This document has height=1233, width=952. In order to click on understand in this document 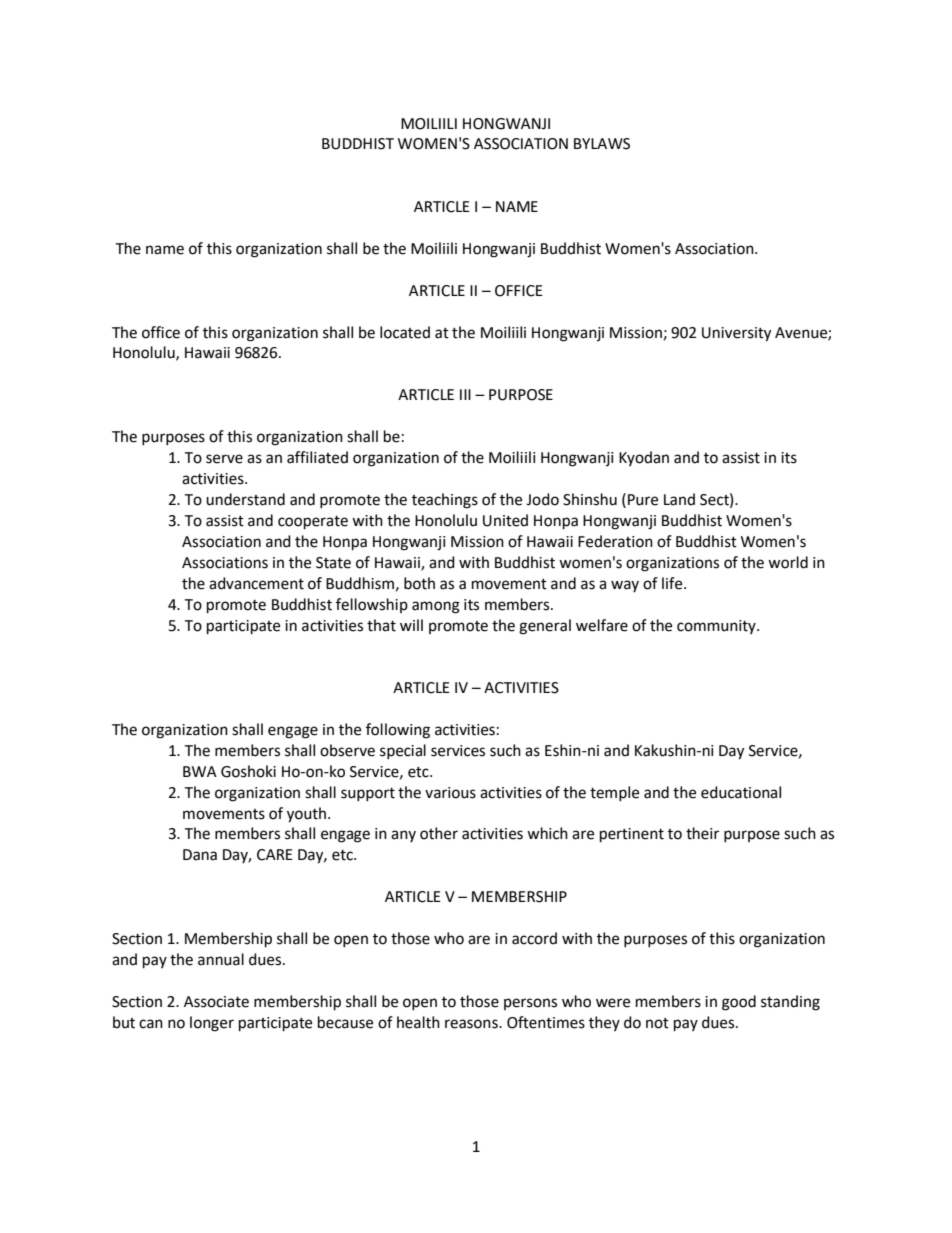, I will do `click(245, 499)`.
